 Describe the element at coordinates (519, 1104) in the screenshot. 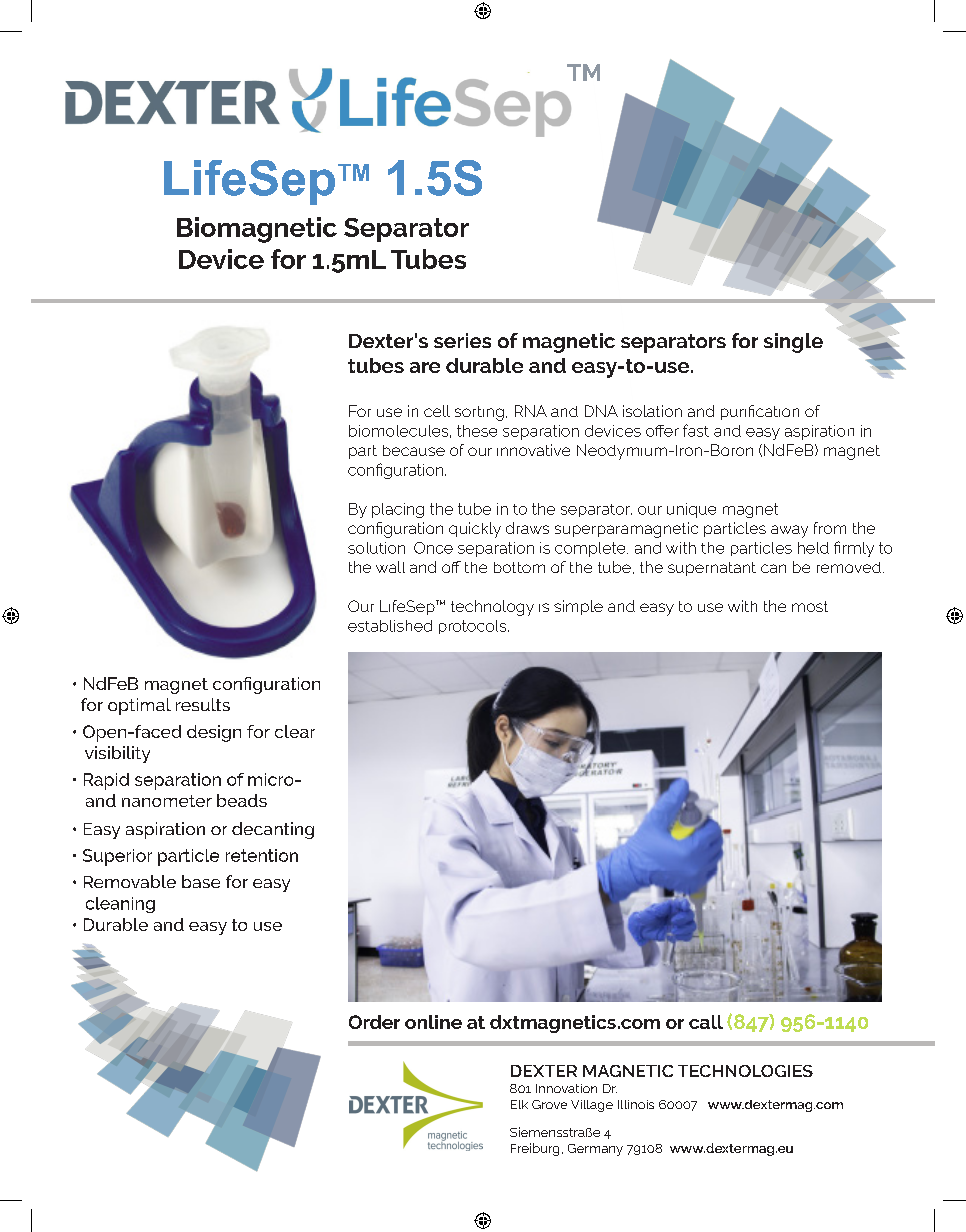

I see `Elk` at that location.
